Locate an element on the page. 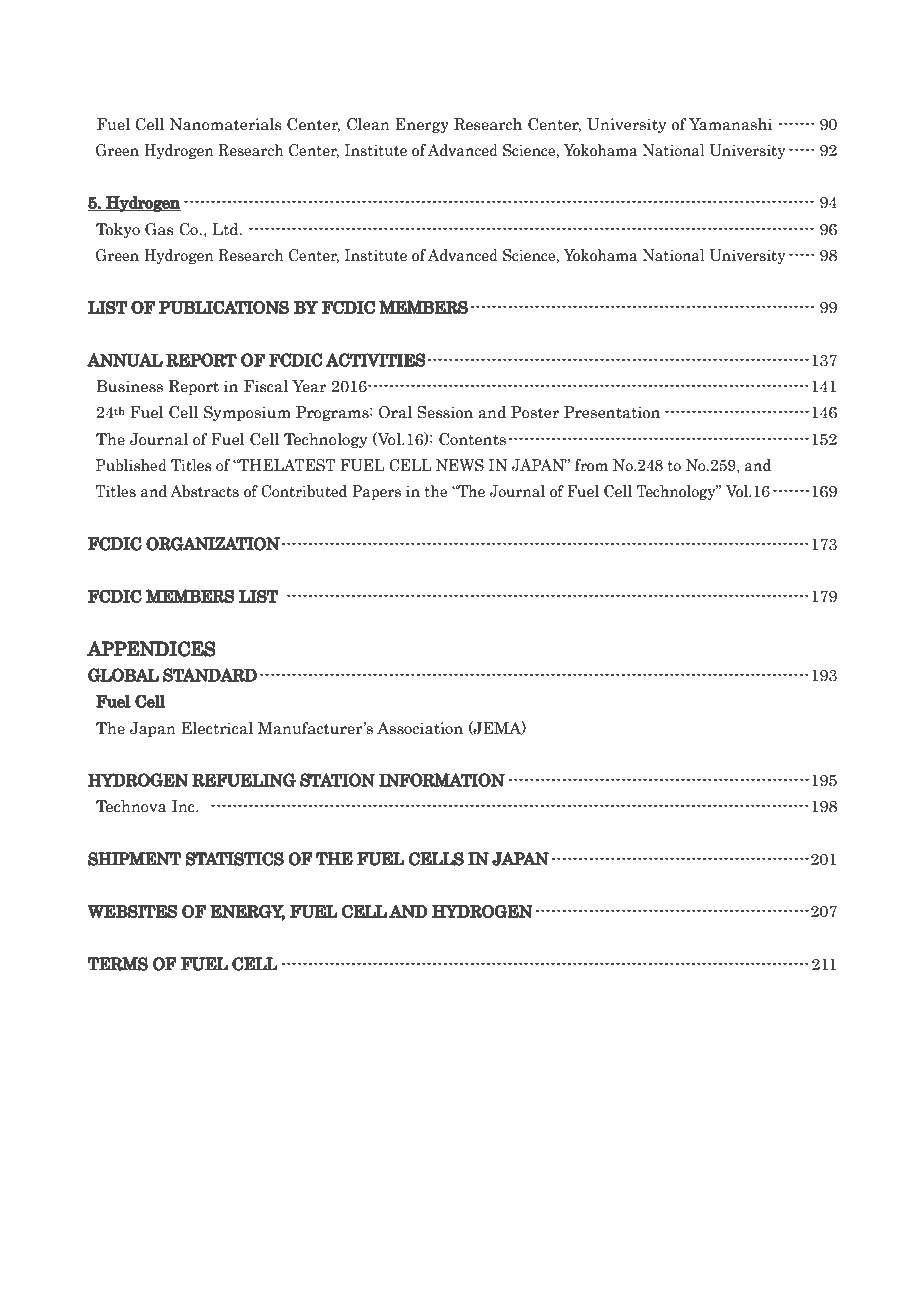 The height and width of the page is (1308, 924). Electrical is located at coordinates (217, 728).
